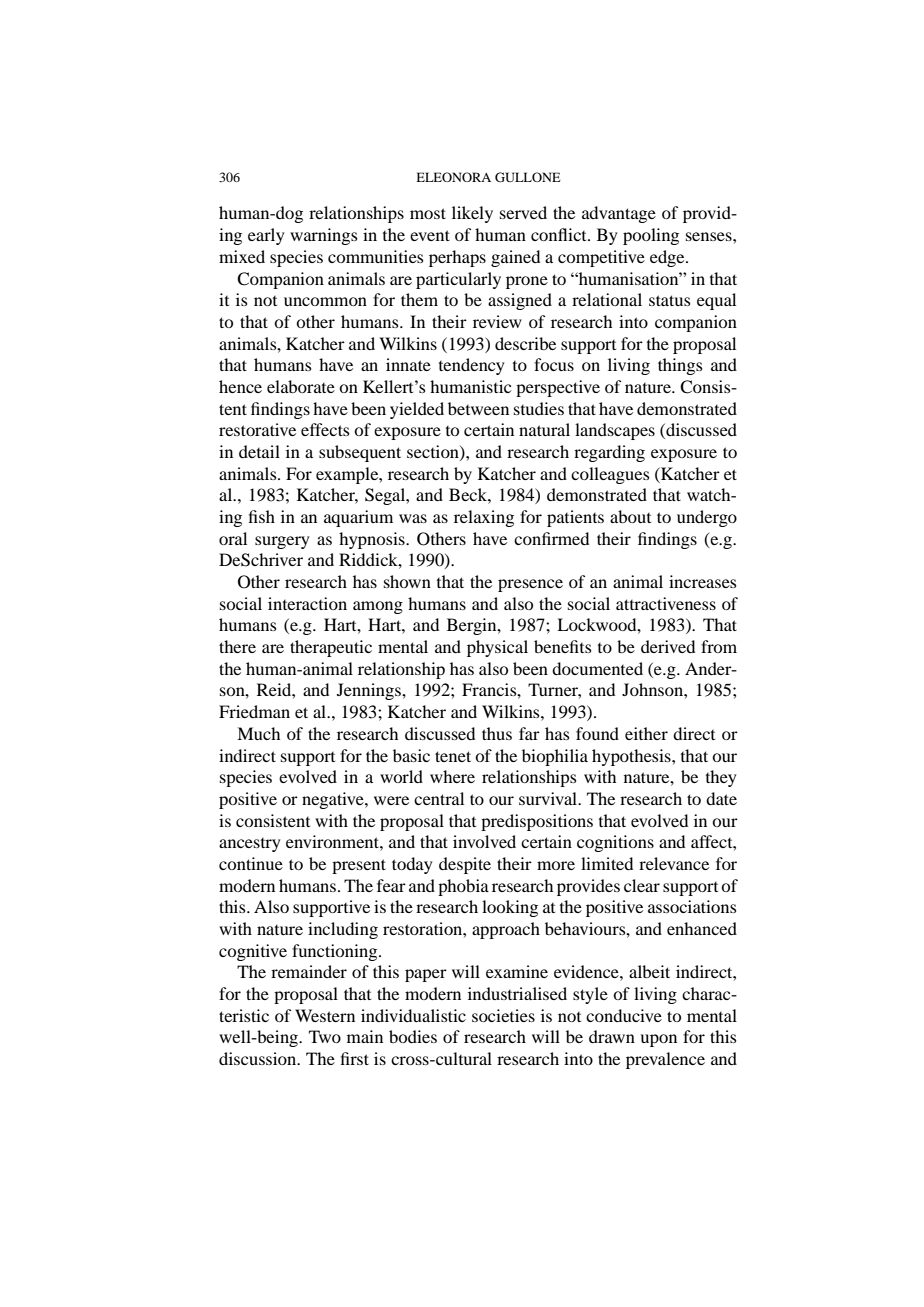  Describe the element at coordinates (250, 845) in the screenshot. I see `ancestry` at that location.
